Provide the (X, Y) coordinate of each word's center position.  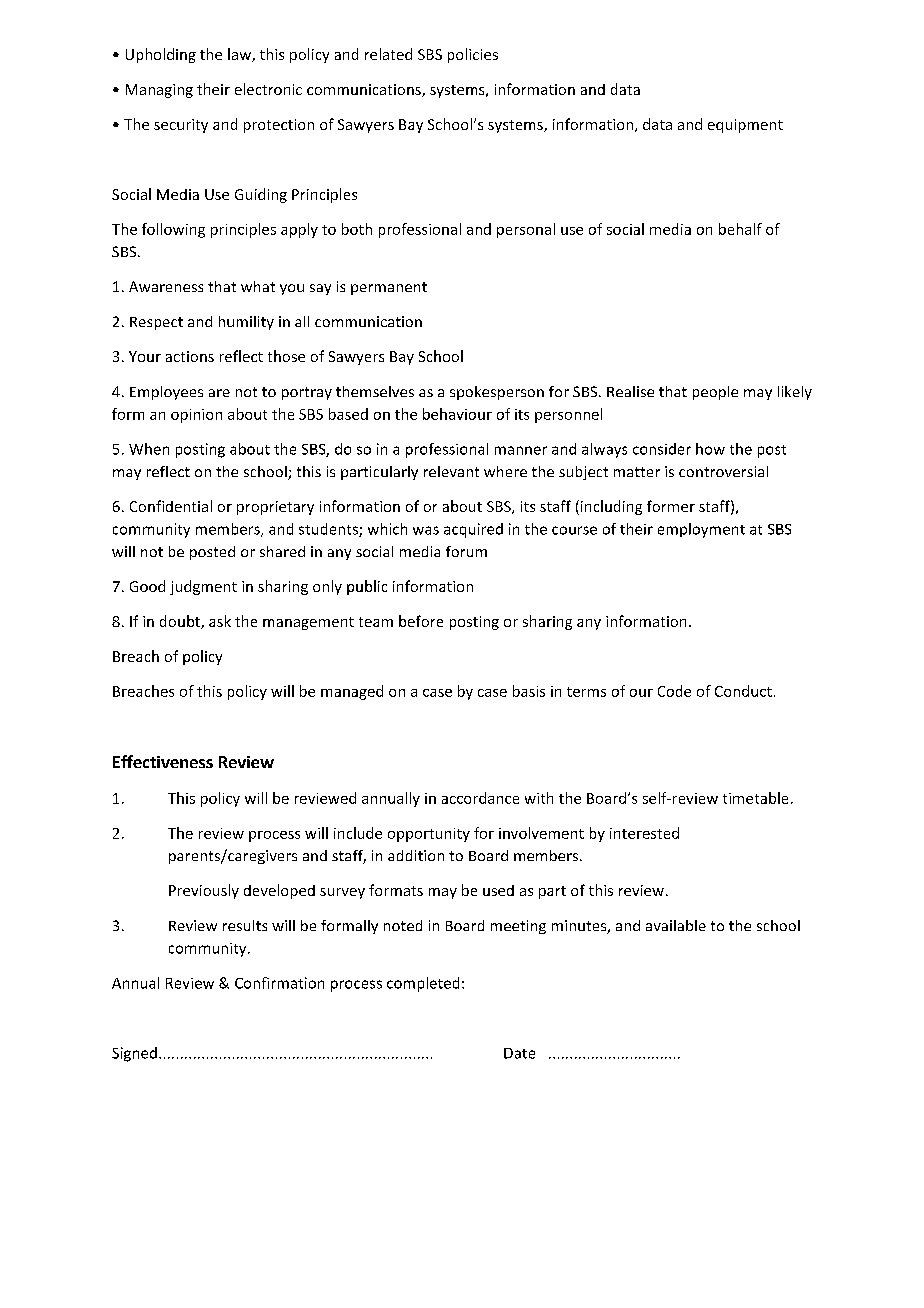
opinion (196, 416)
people (715, 393)
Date (519, 1053)
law (240, 55)
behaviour (457, 414)
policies (473, 55)
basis (529, 691)
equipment (745, 126)
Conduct (743, 691)
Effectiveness (163, 761)
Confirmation (279, 983)
